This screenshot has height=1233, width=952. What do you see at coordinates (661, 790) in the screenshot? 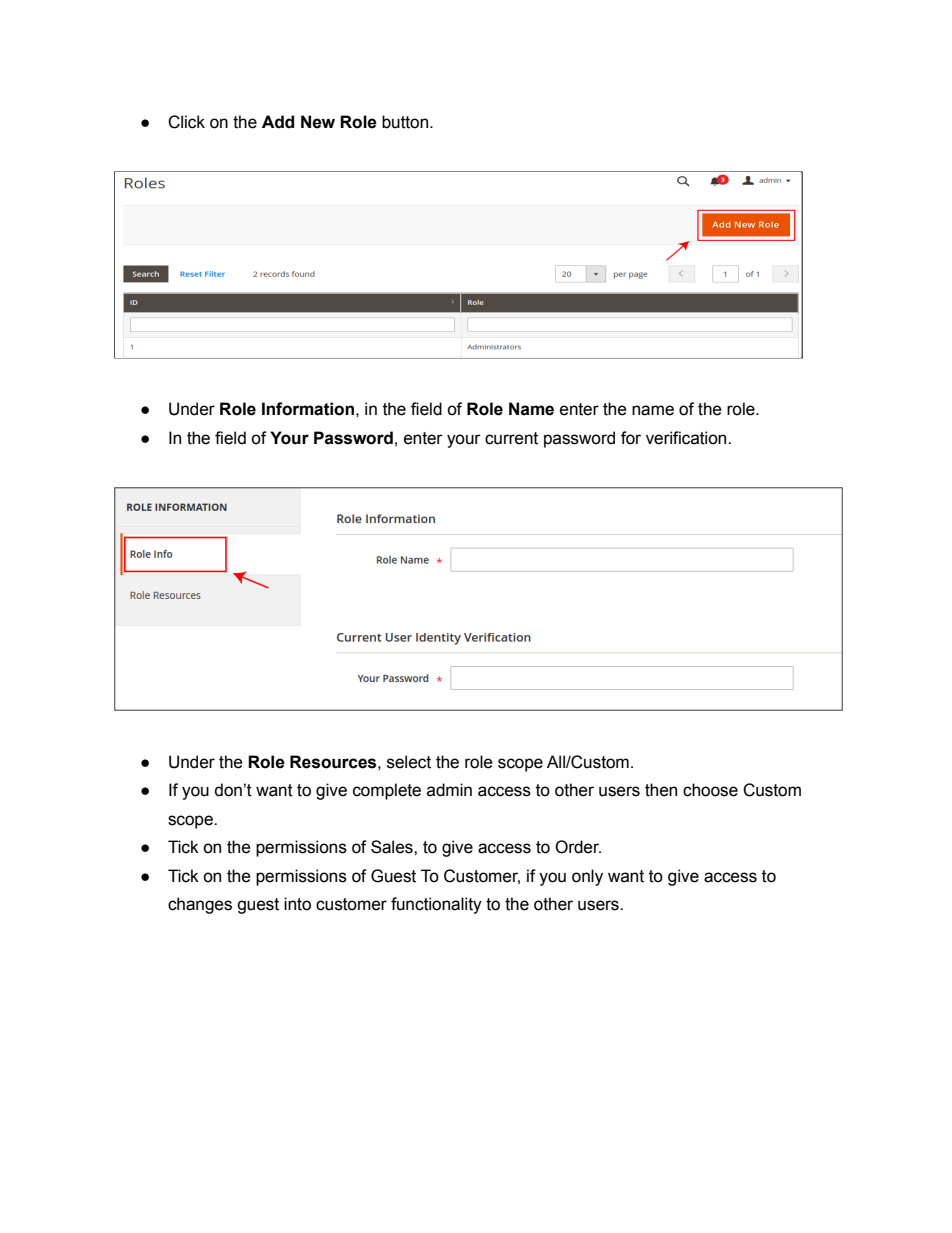
I see `then` at bounding box center [661, 790].
